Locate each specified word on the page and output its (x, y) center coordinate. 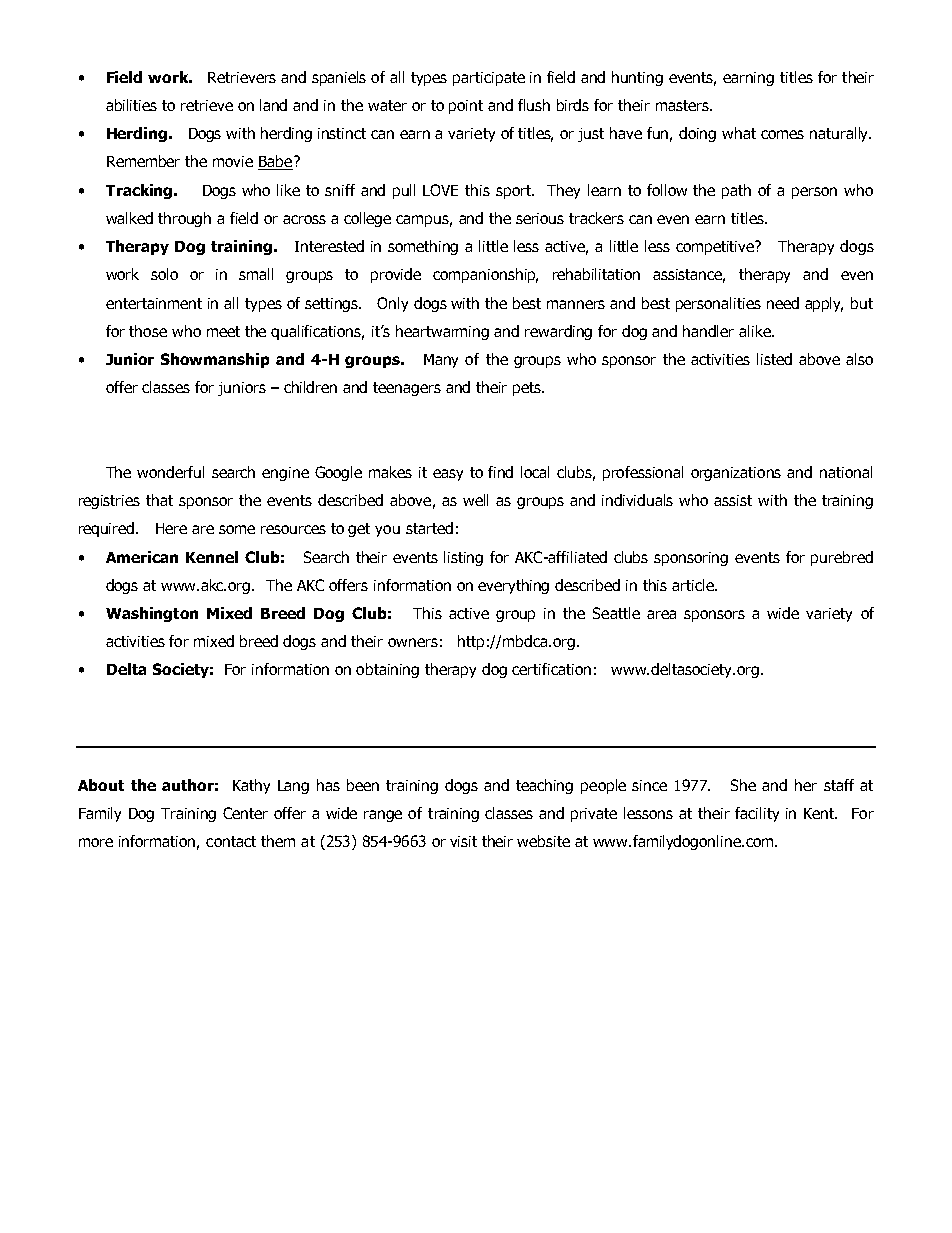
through (184, 219)
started (429, 528)
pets (528, 389)
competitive (716, 247)
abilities (131, 105)
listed (774, 359)
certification (551, 669)
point (466, 107)
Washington (152, 614)
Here (171, 528)
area (661, 614)
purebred (842, 558)
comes (782, 134)
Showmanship (215, 360)
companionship (485, 275)
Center (245, 813)
